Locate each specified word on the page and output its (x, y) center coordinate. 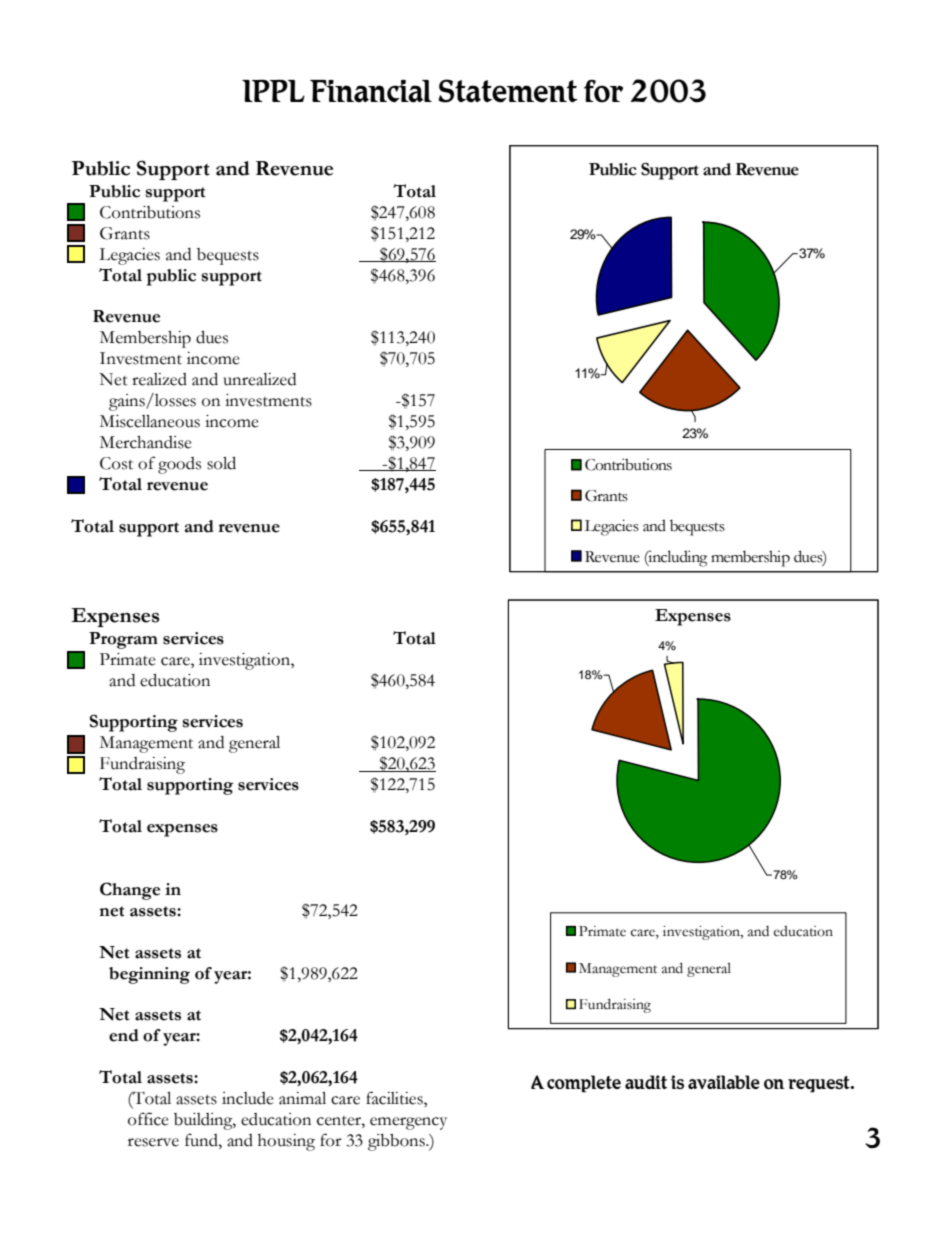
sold (221, 463)
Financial (371, 91)
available (724, 1082)
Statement (508, 91)
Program (123, 640)
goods (179, 465)
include (248, 1098)
